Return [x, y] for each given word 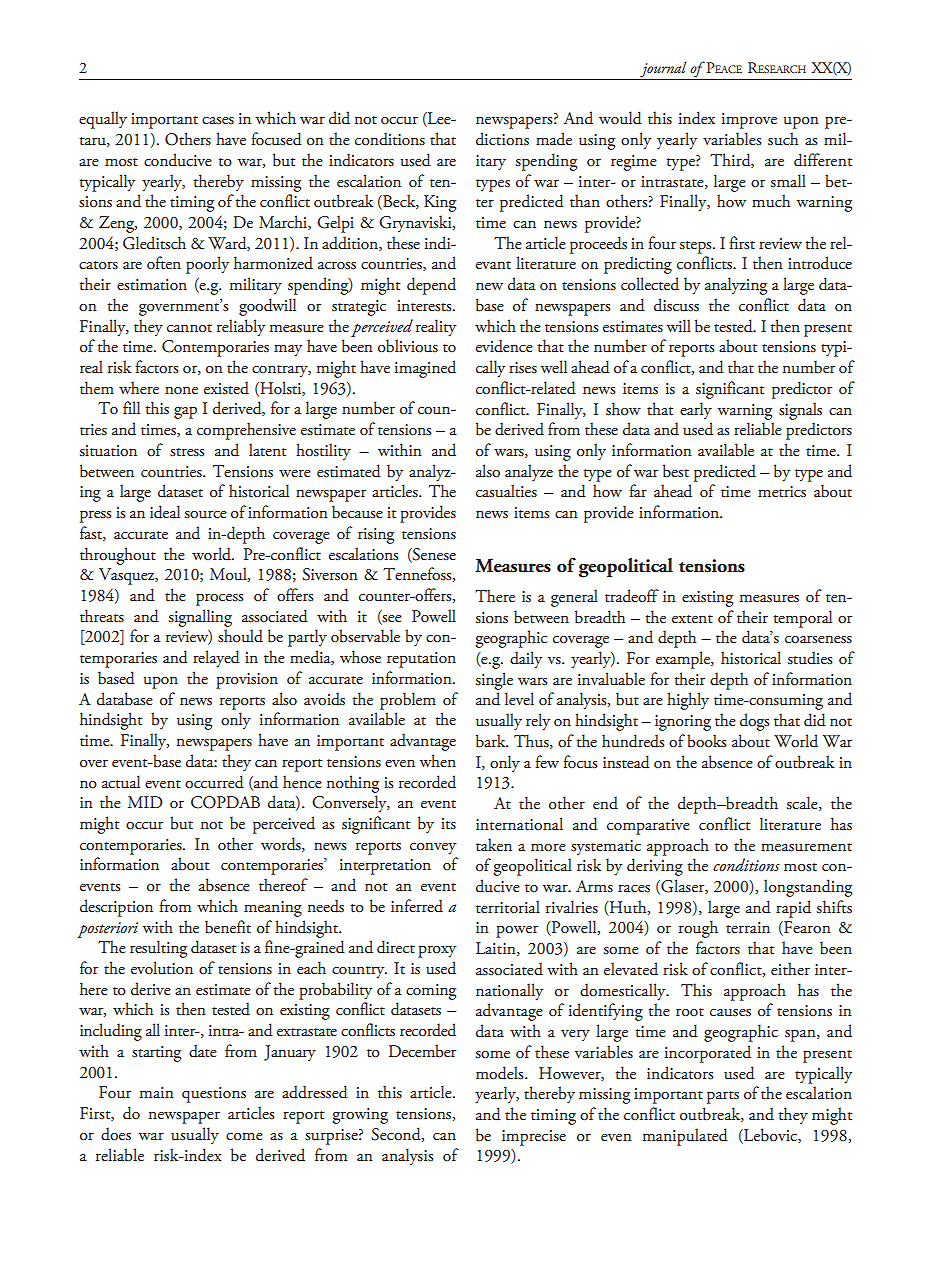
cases [218, 121]
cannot [189, 328]
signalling [200, 618]
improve [749, 121]
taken [494, 845]
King [440, 203]
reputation [421, 660]
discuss [676, 305]
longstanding [808, 888]
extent [692, 619]
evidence [504, 346]
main [157, 1092]
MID [145, 802]
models [501, 1073]
